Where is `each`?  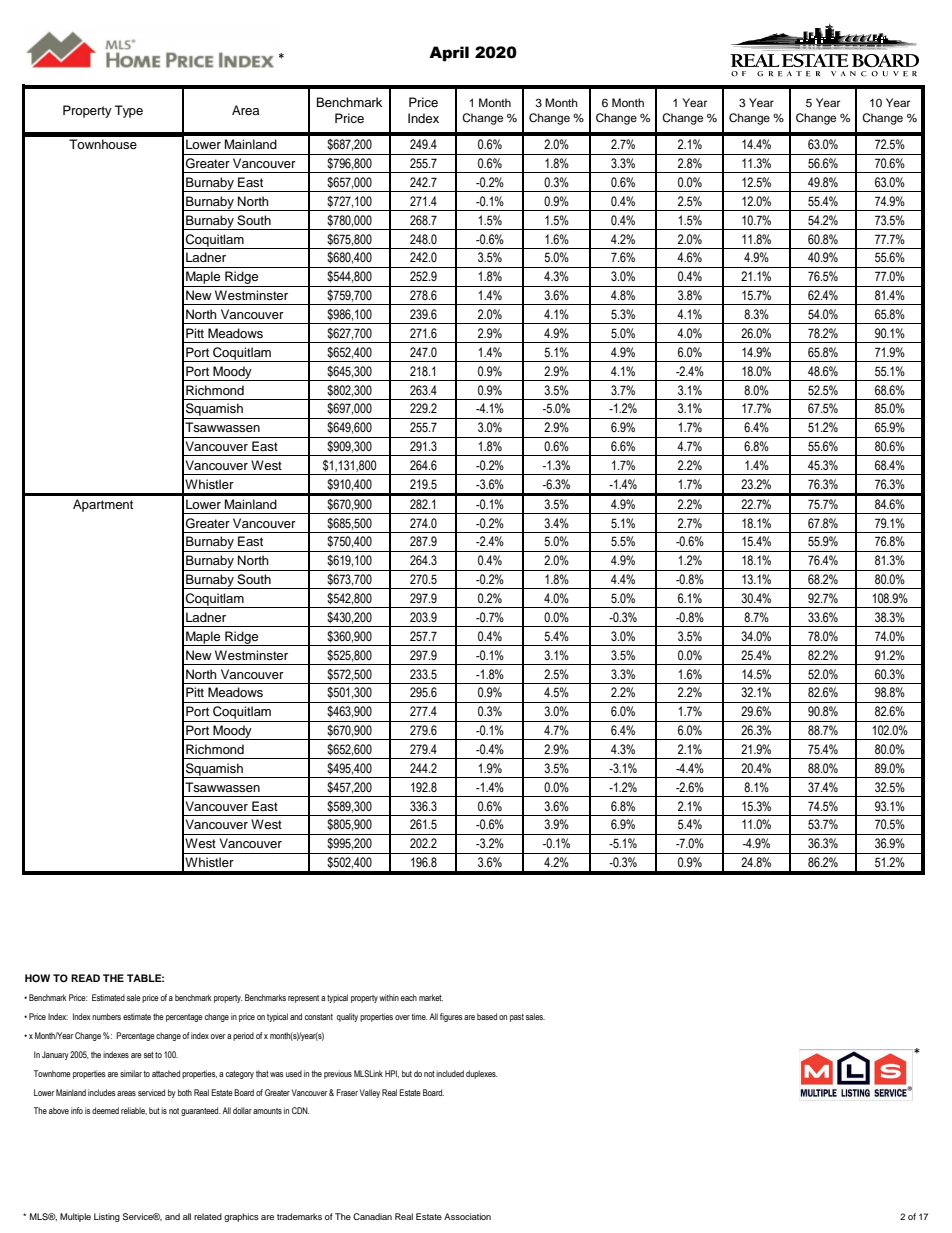
each is located at coordinates (409, 997).
